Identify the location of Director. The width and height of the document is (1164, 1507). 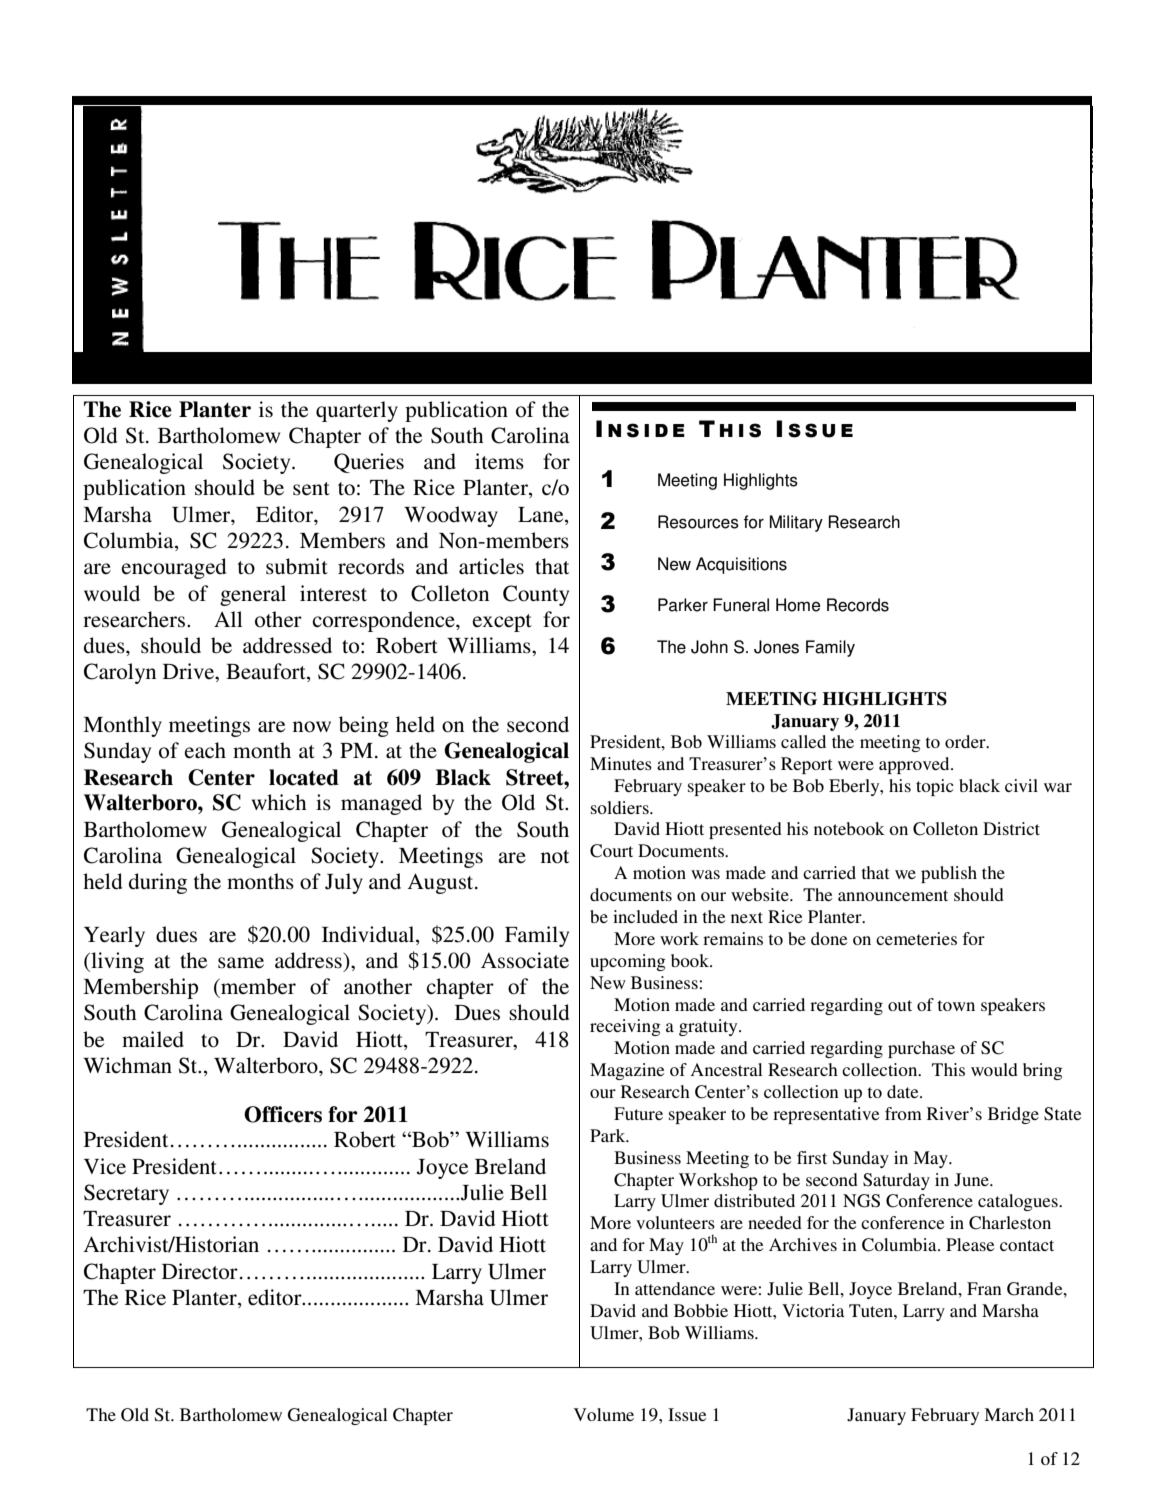
(200, 1271).
